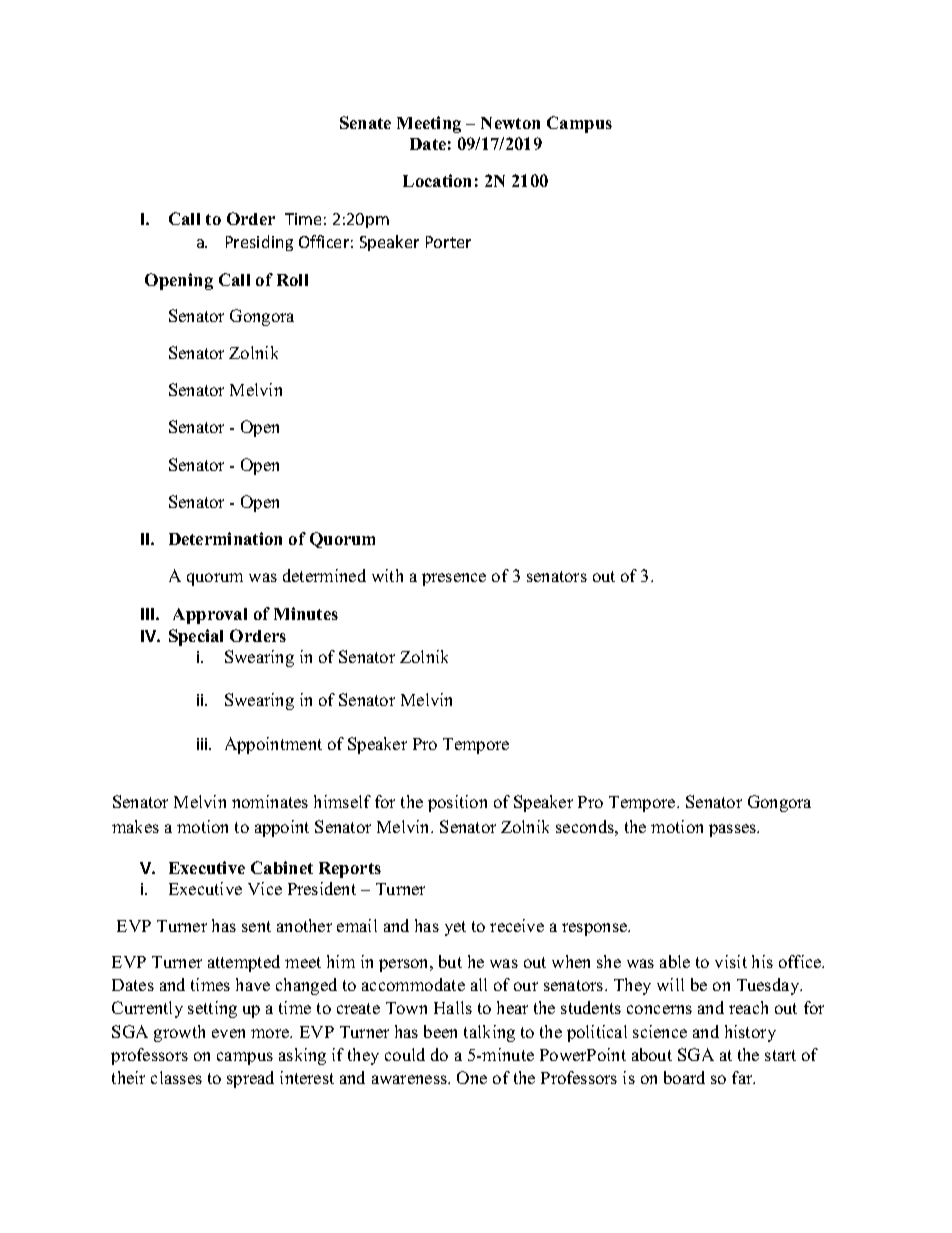 Image resolution: width=952 pixels, height=1233 pixels. What do you see at coordinates (228, 1033) in the image?
I see `even` at bounding box center [228, 1033].
